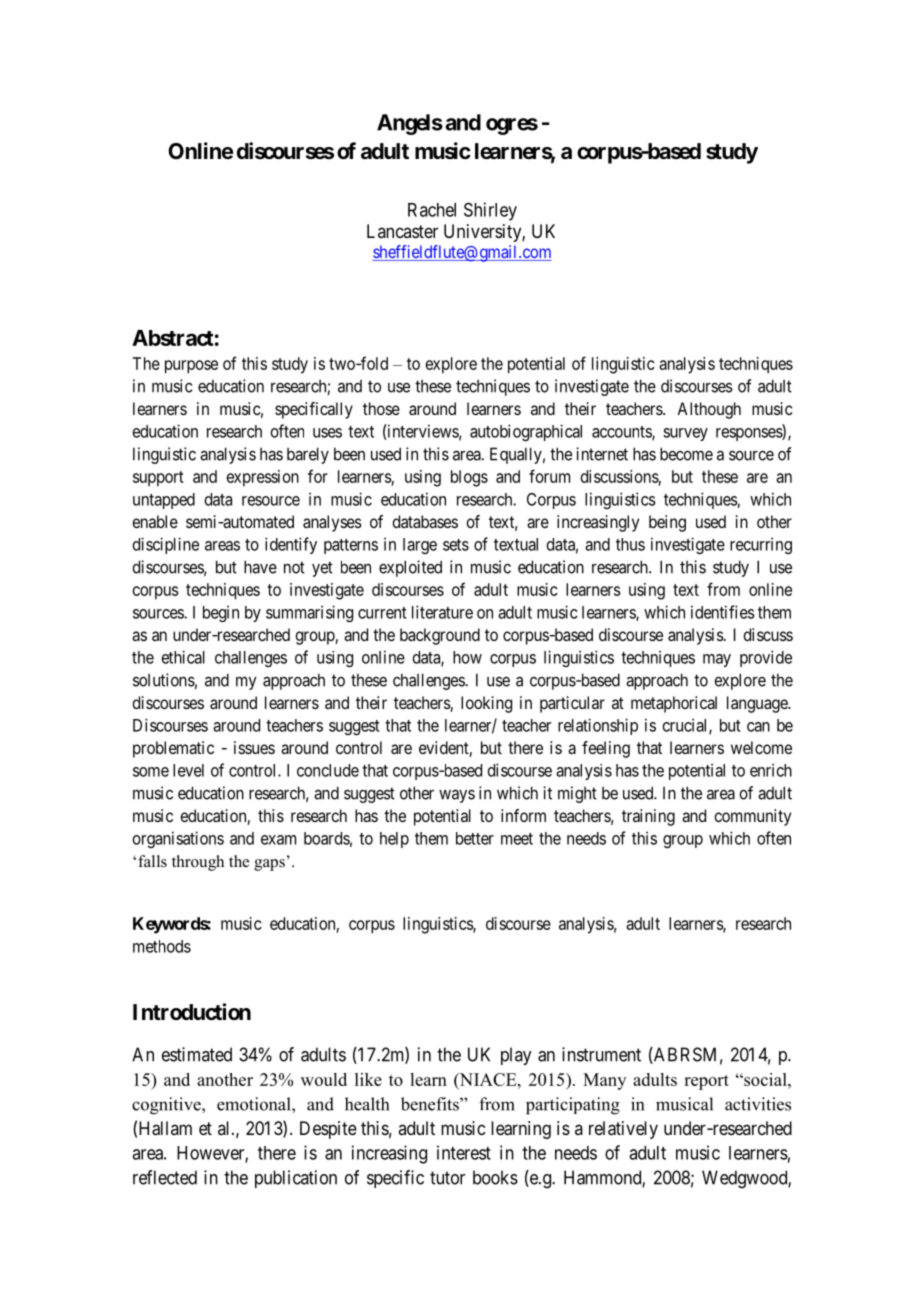 The width and height of the screenshot is (924, 1308). What do you see at coordinates (686, 454) in the screenshot?
I see `become` at bounding box center [686, 454].
